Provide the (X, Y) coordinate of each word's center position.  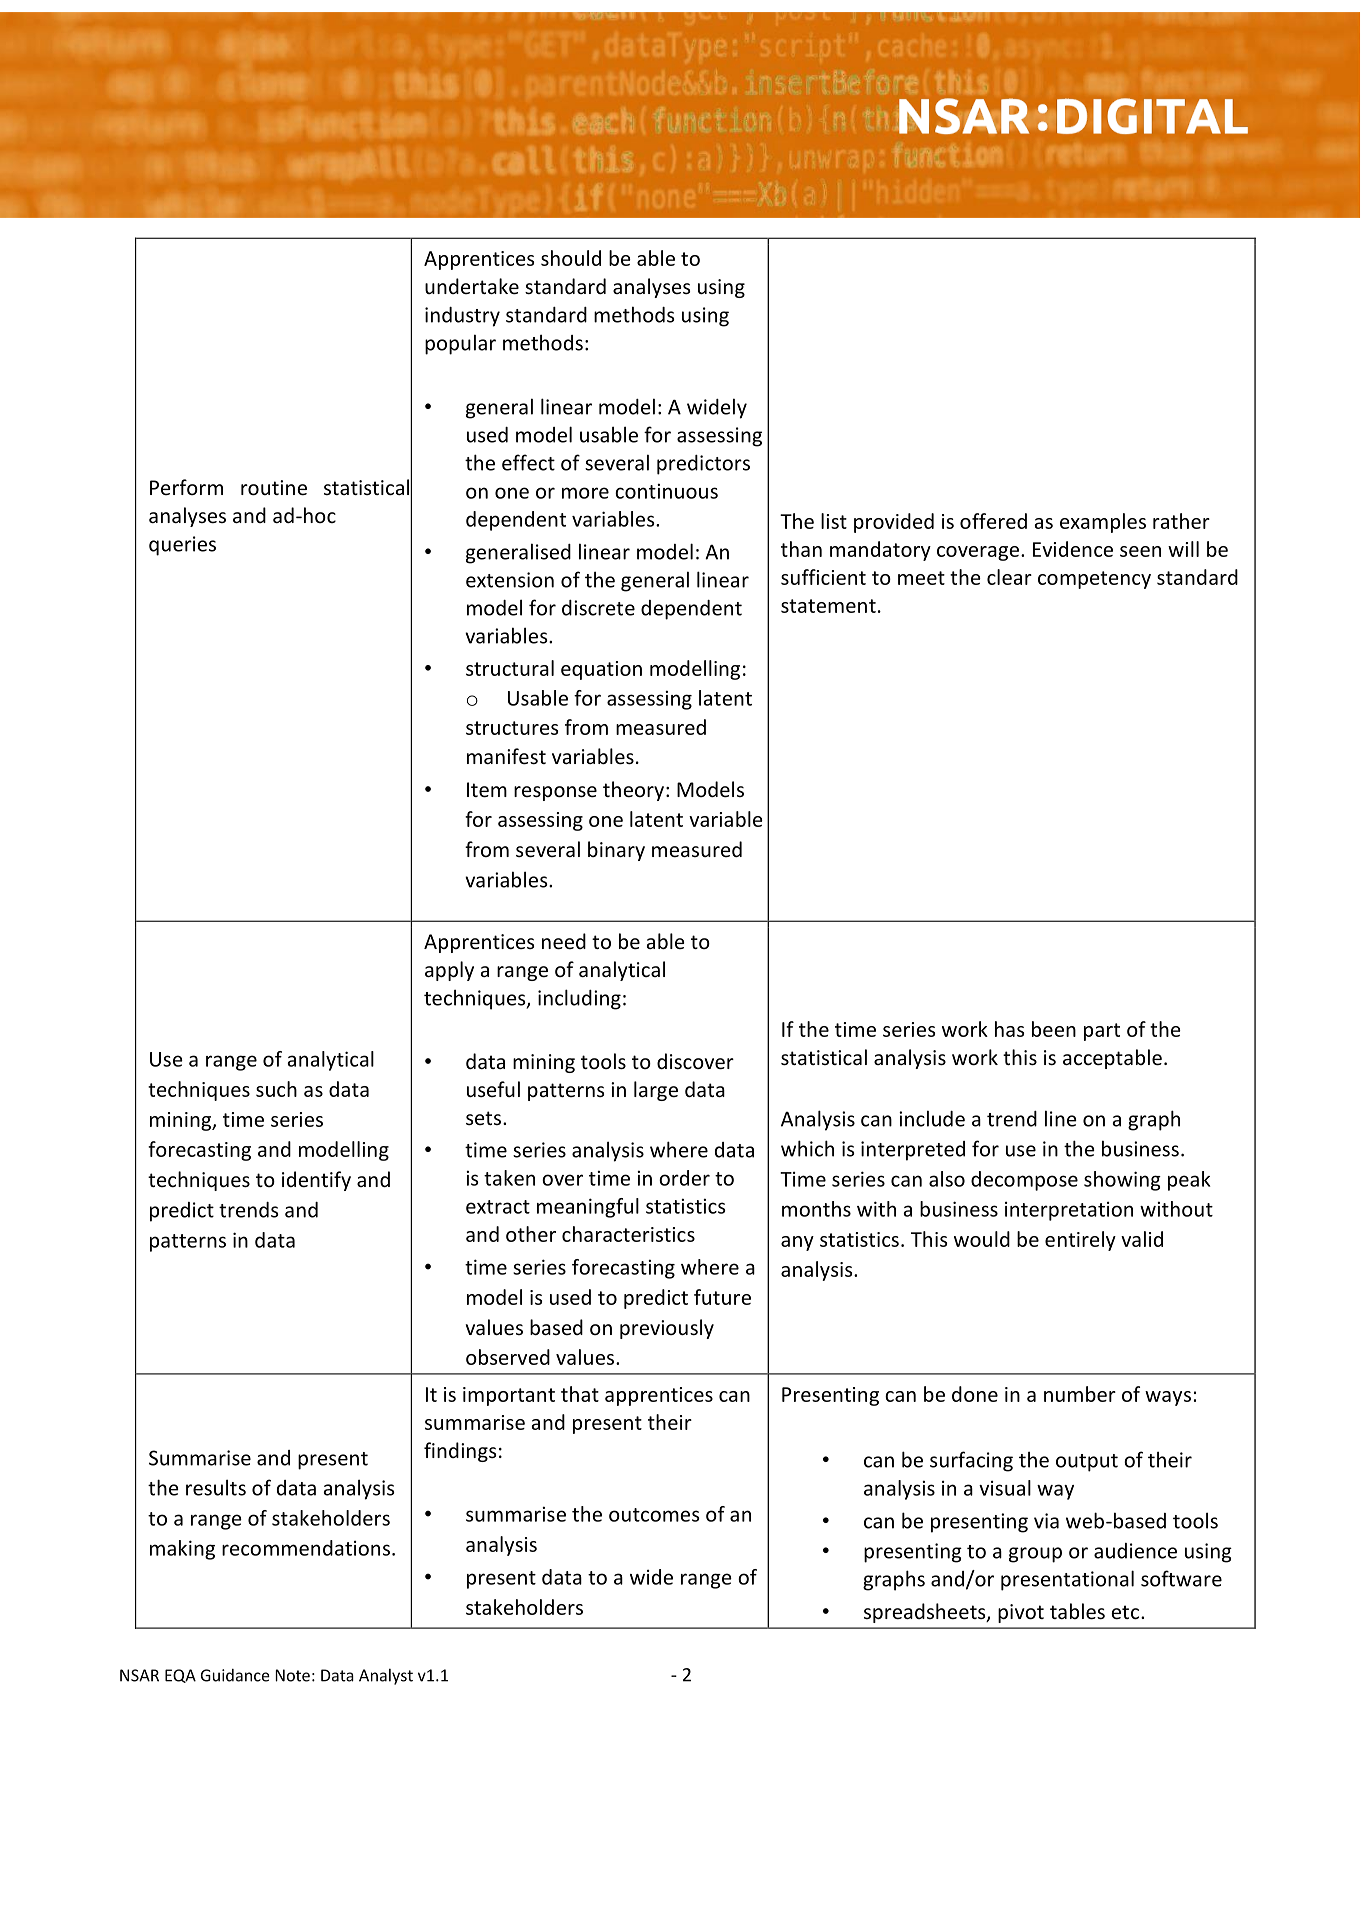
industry (462, 317)
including (579, 999)
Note (292, 1675)
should (571, 258)
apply (449, 971)
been (1054, 1029)
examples (1103, 523)
